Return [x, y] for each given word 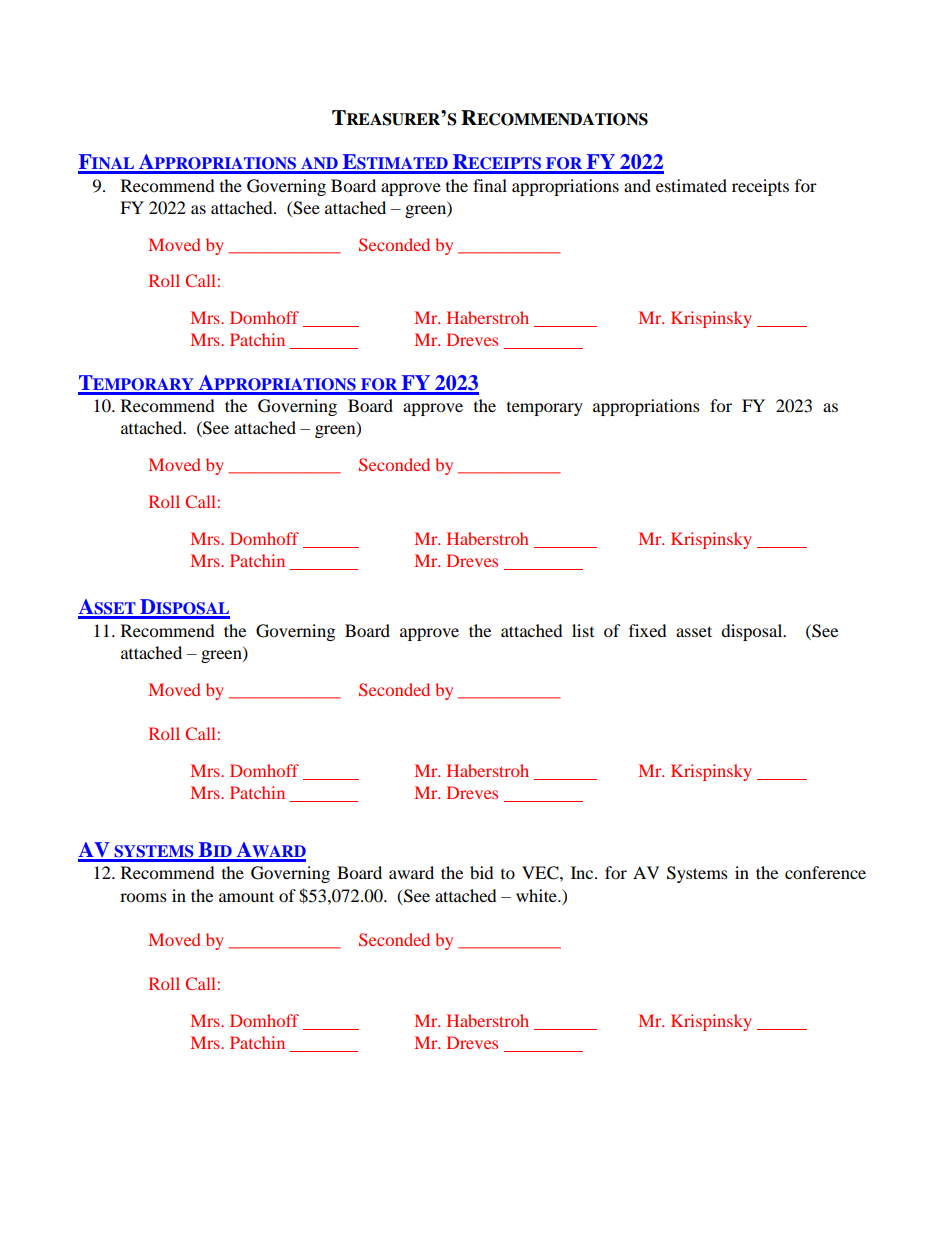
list [583, 630]
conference [825, 872]
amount [246, 896]
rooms [143, 897]
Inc [583, 872]
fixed [648, 630]
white [537, 895]
